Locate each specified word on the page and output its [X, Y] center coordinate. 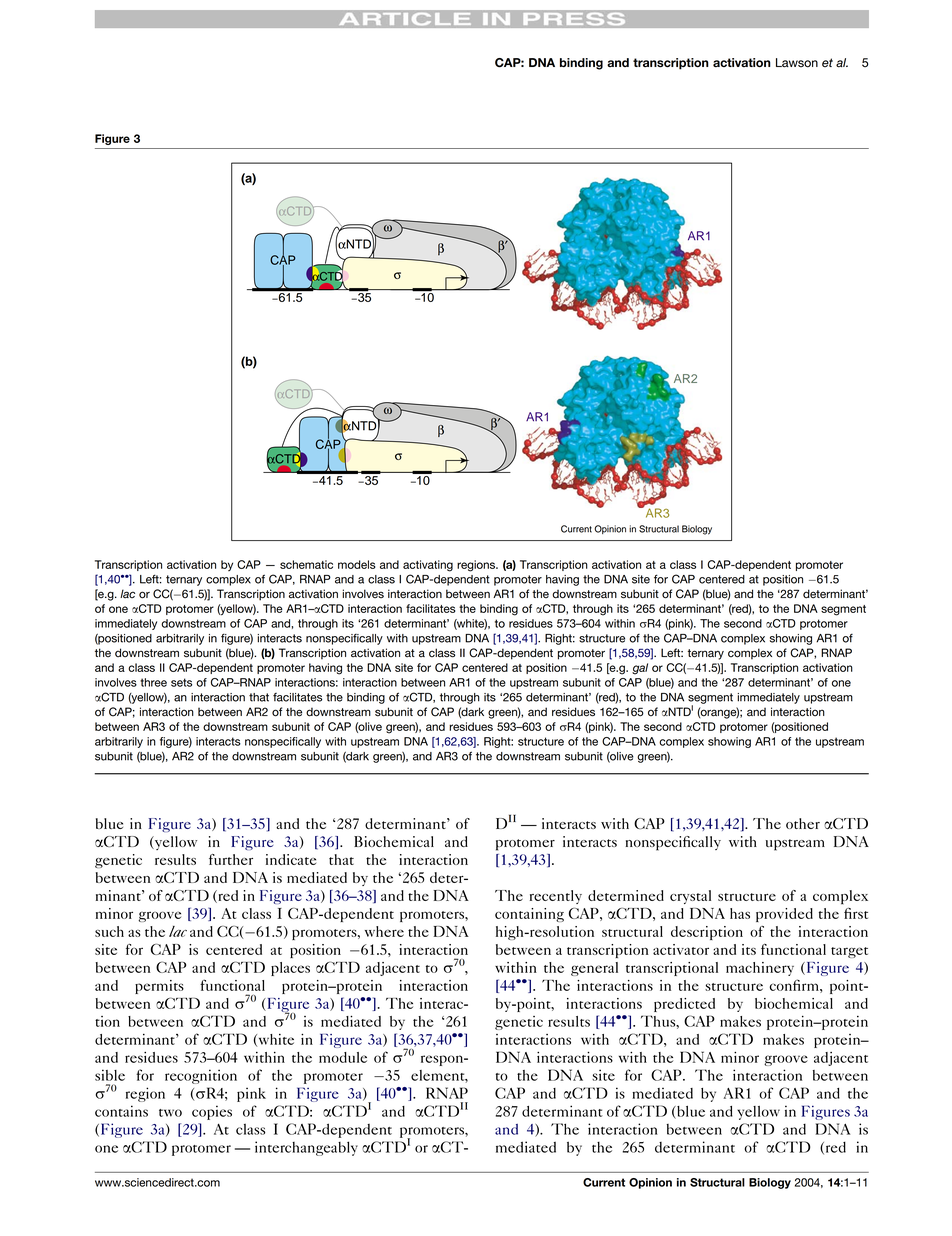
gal [640, 669]
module [343, 1057]
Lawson [797, 63]
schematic [306, 564]
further [231, 859]
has [740, 913]
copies [212, 1112]
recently [556, 897]
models [357, 564]
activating [428, 566]
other [803, 823]
